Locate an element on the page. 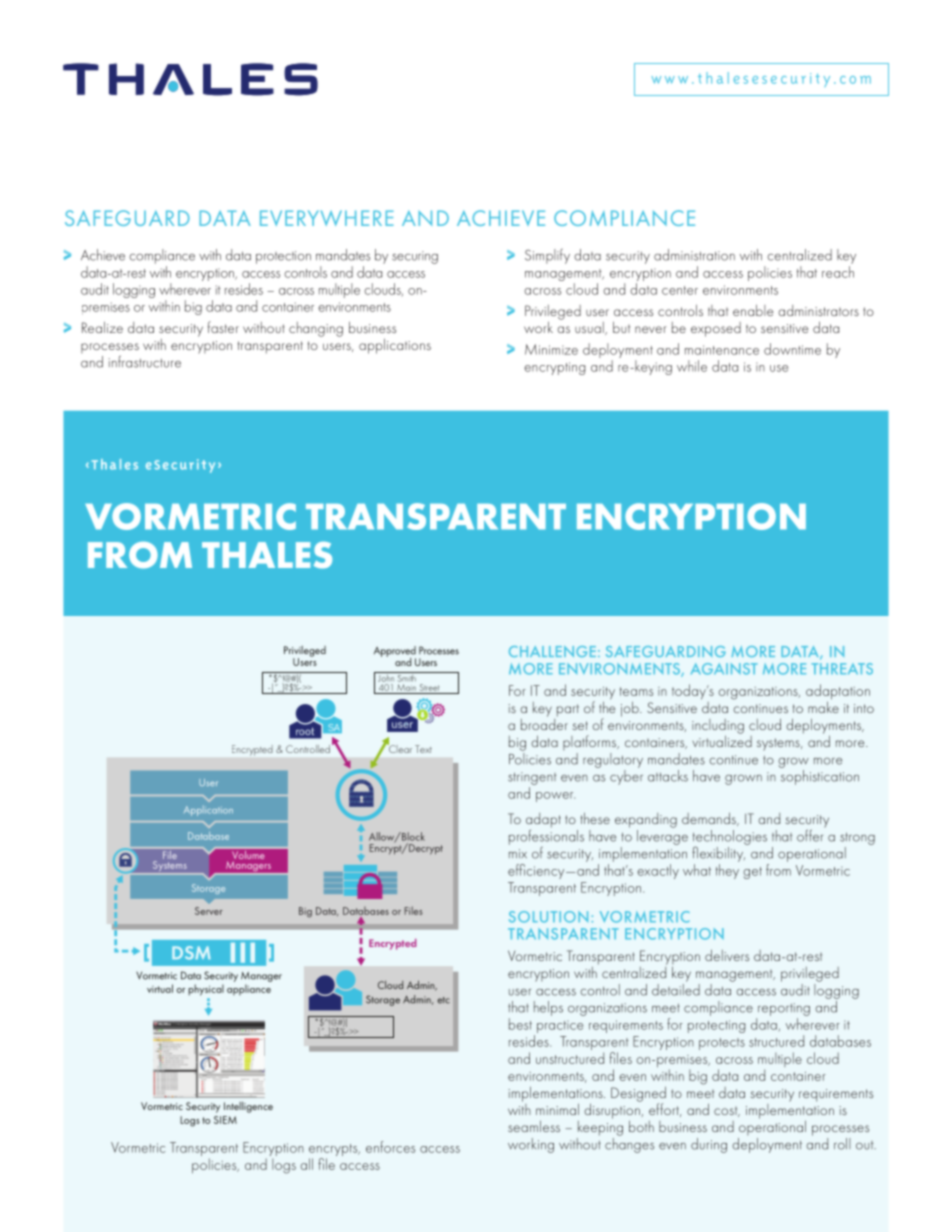 Image resolution: width=952 pixels, height=1232 pixels. reach is located at coordinates (838, 272).
